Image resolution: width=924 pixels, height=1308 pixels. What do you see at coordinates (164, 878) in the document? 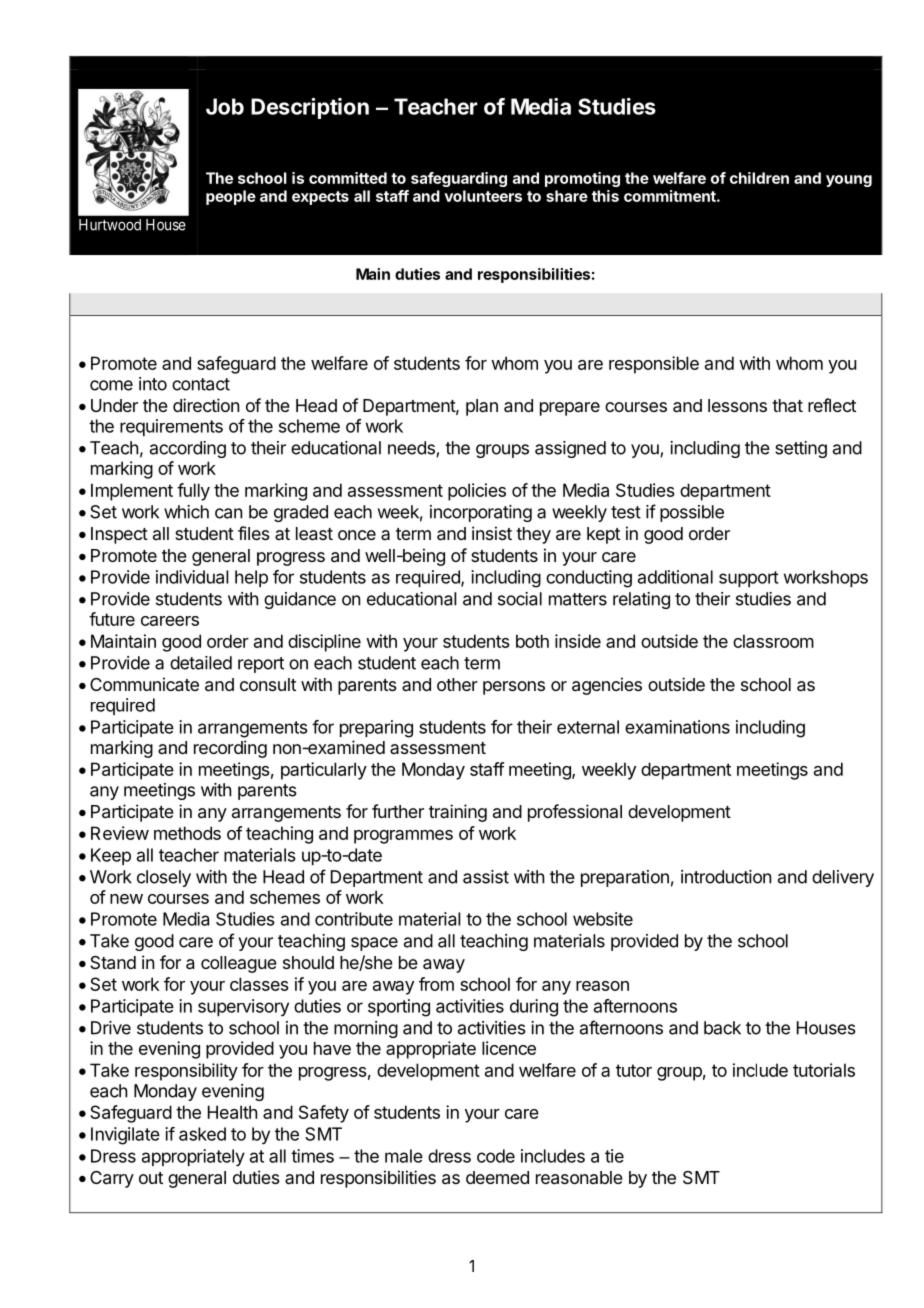
I see `closely` at bounding box center [164, 878].
